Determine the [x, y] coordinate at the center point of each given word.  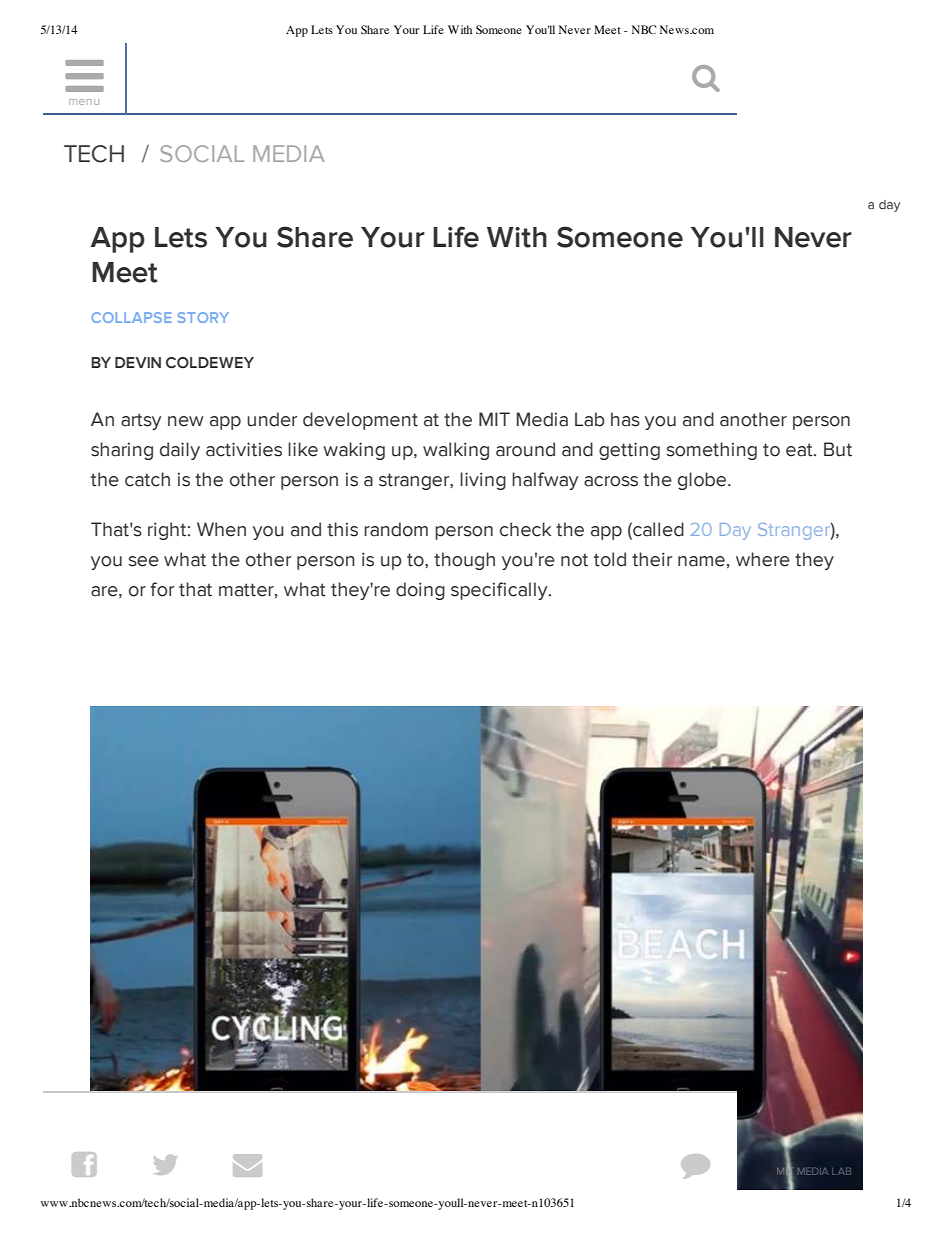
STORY [203, 317]
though [464, 561]
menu [84, 102]
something [712, 451]
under [272, 419]
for [162, 589]
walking [456, 451]
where [763, 559]
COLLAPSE [131, 317]
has [625, 419]
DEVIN [138, 362]
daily [180, 451]
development [360, 421]
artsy [141, 421]
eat [800, 450]
